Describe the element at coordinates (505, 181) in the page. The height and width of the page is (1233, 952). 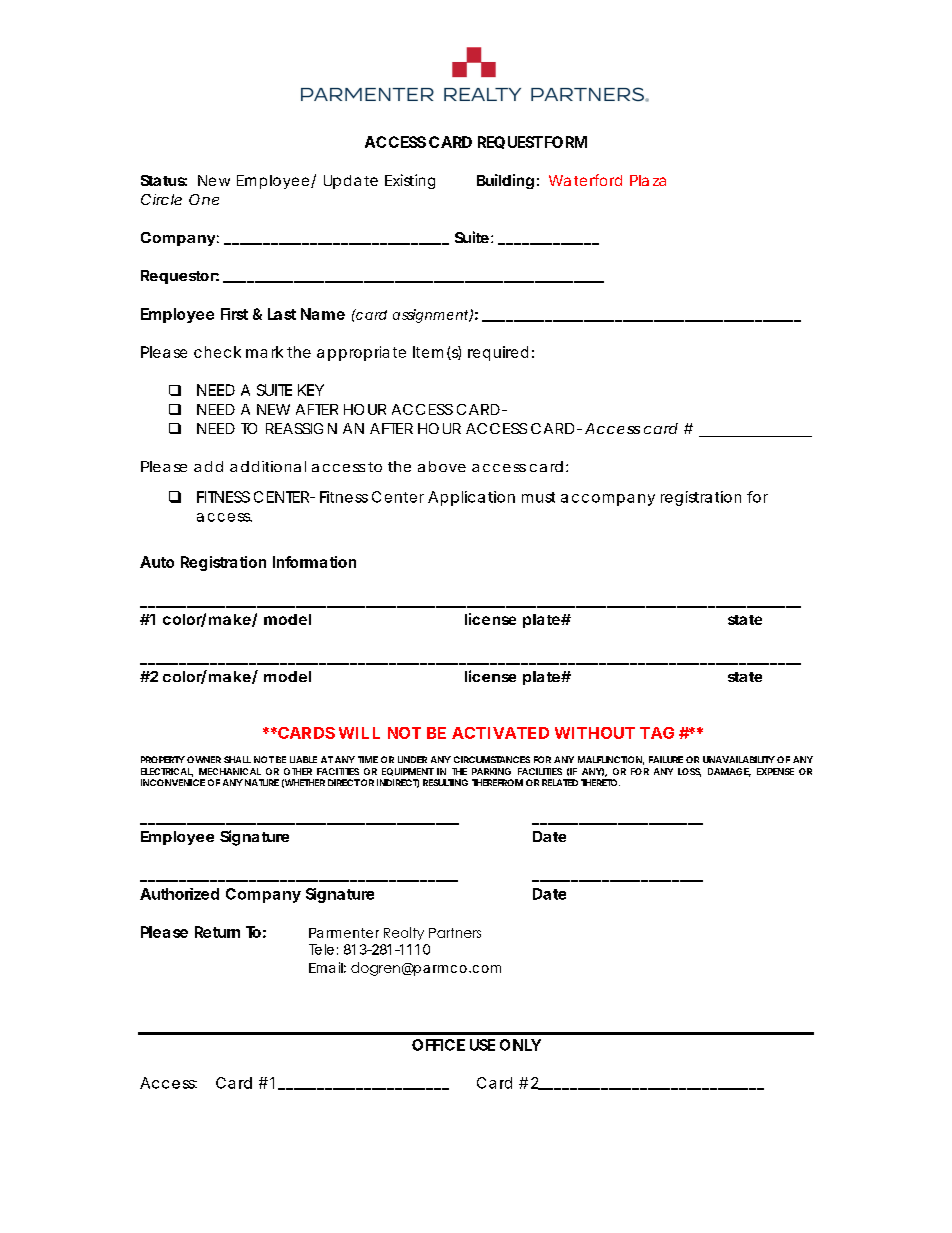
I see `Building` at that location.
